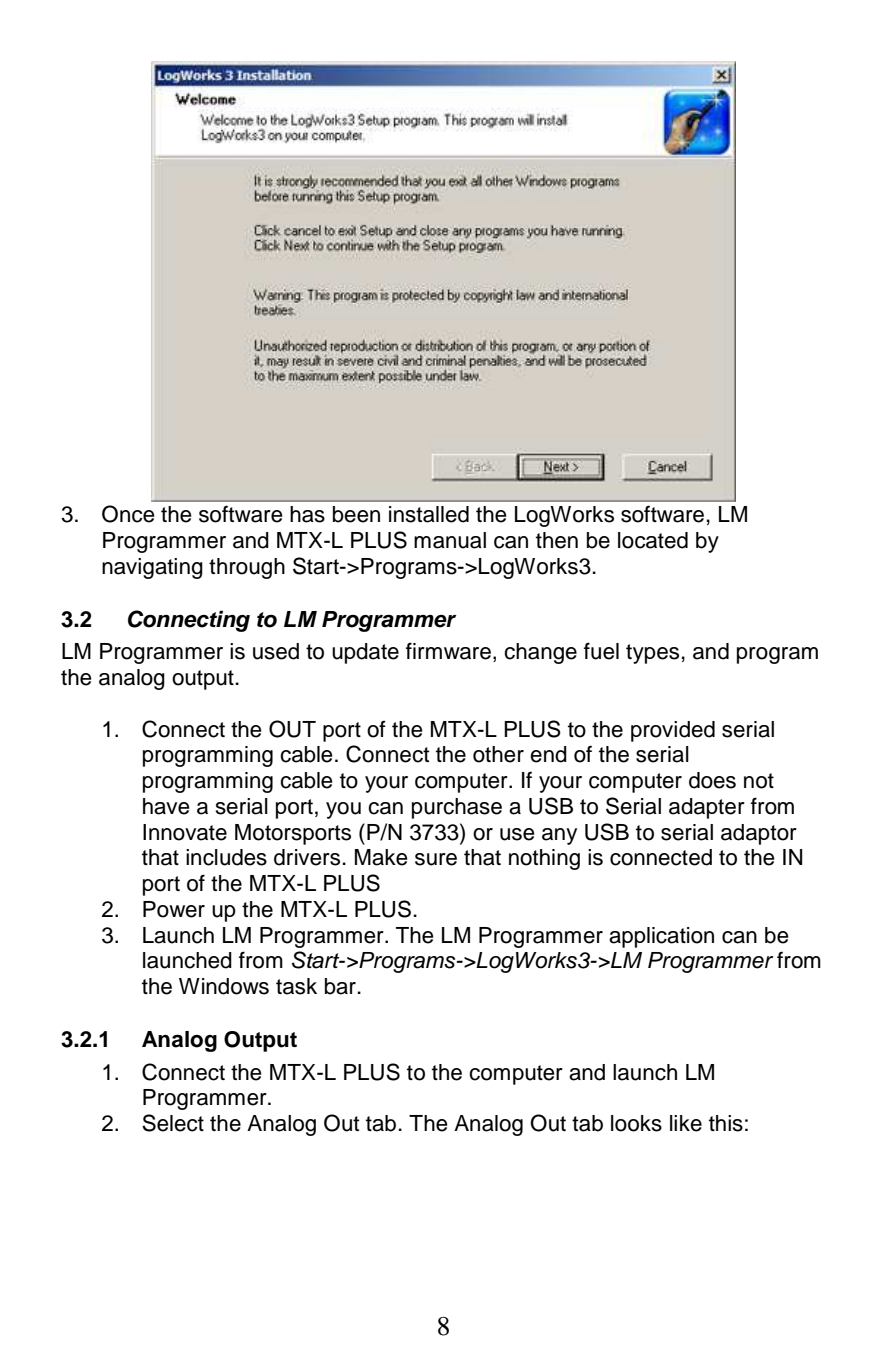  What do you see at coordinates (128, 514) in the screenshot?
I see `Once` at bounding box center [128, 514].
